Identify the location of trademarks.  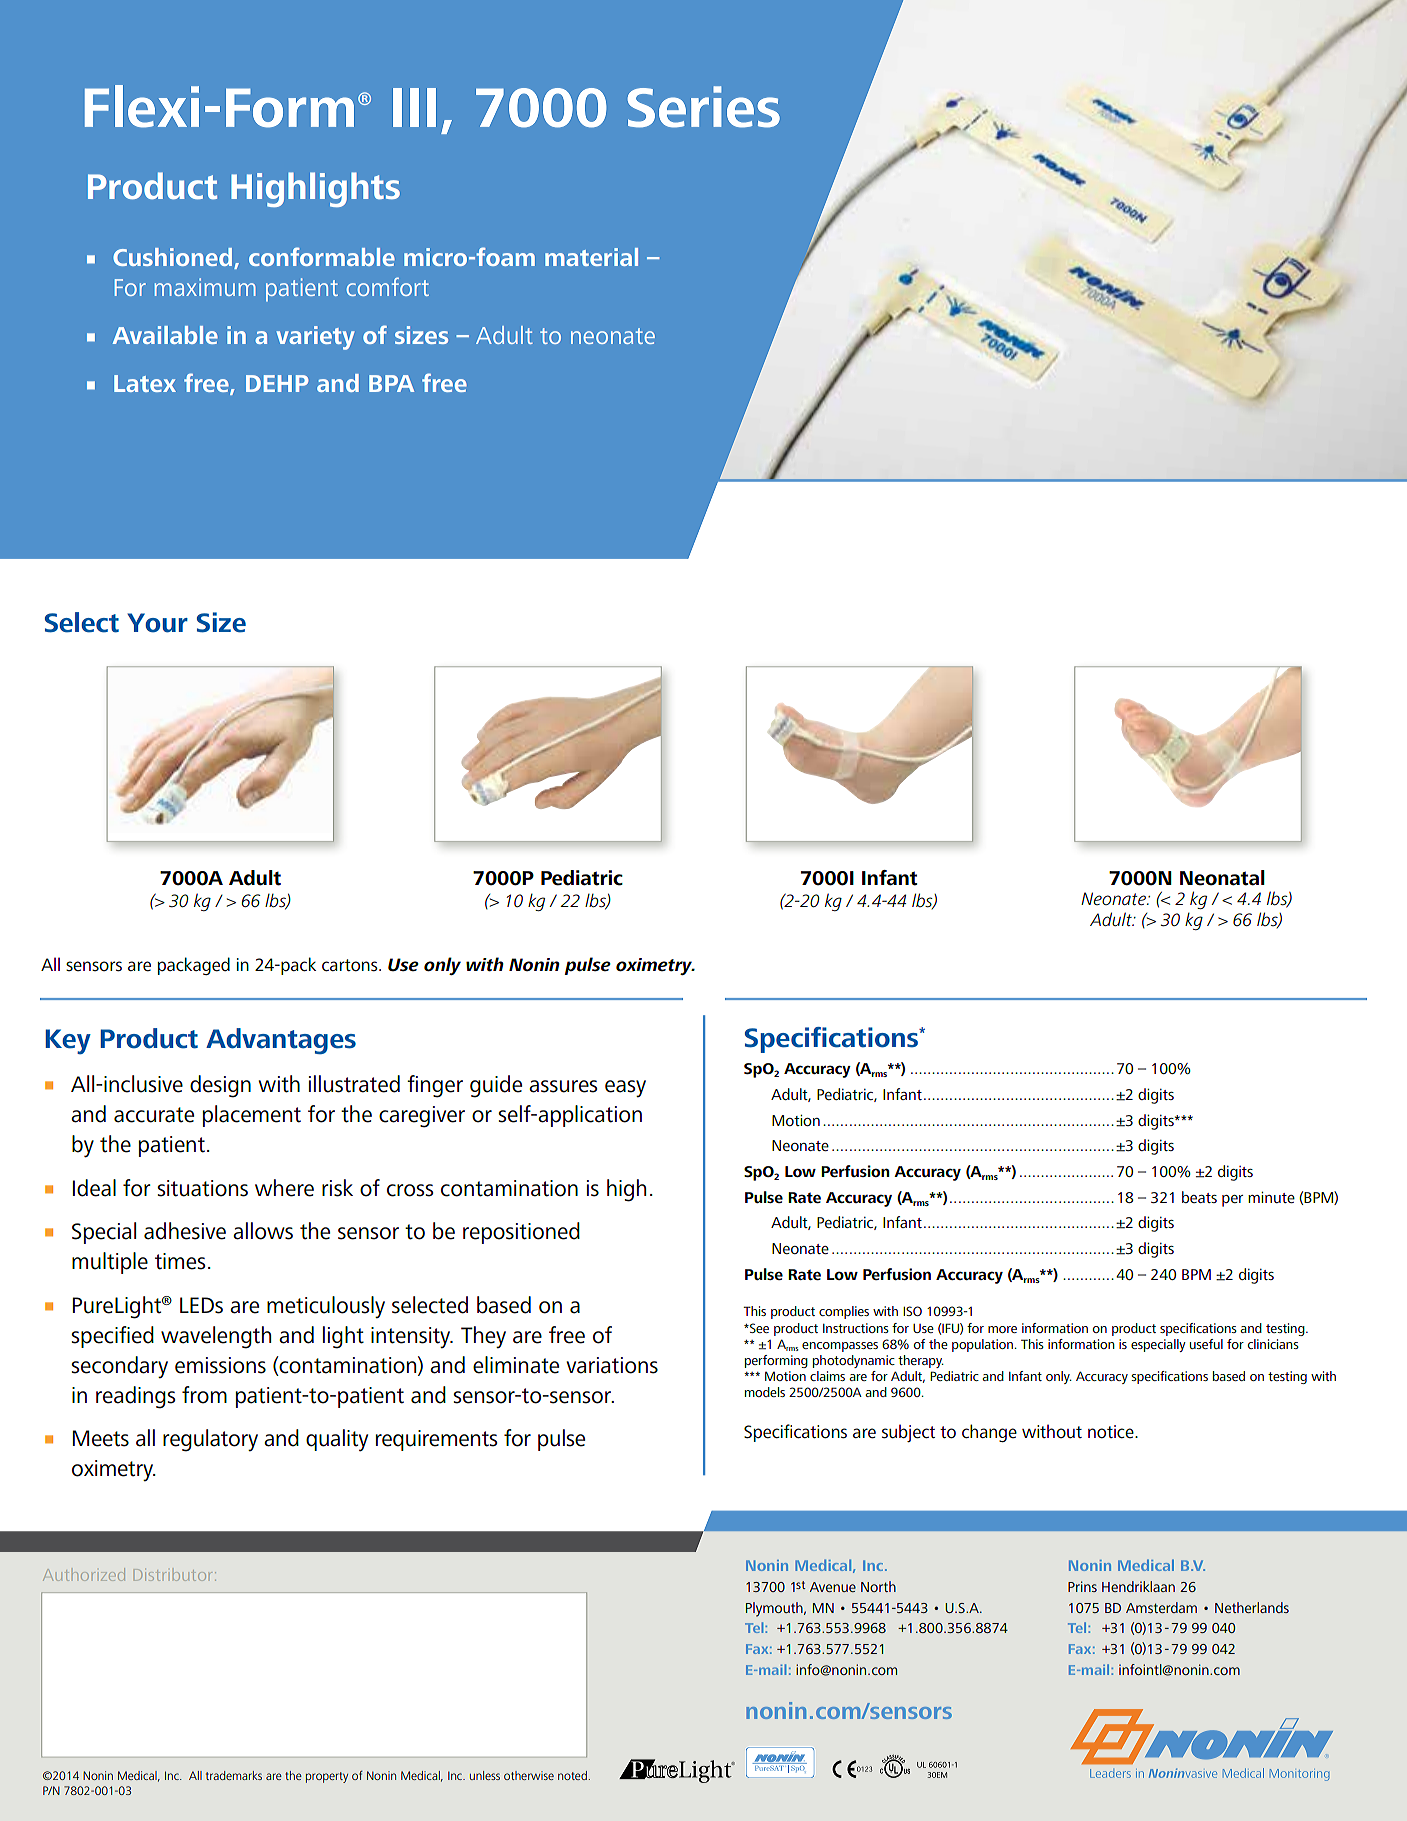
(234, 1775).
